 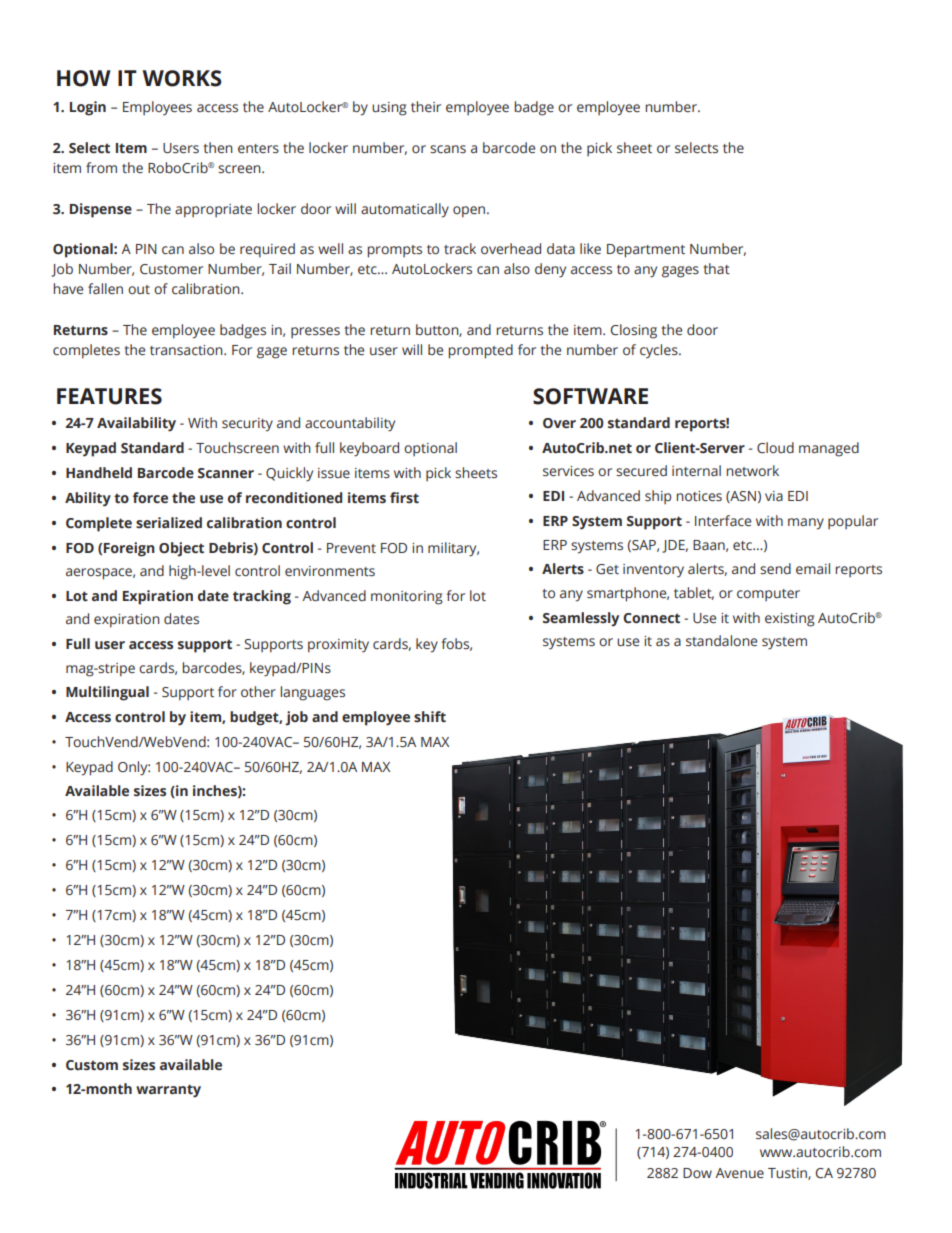 I want to click on that, so click(x=717, y=268).
